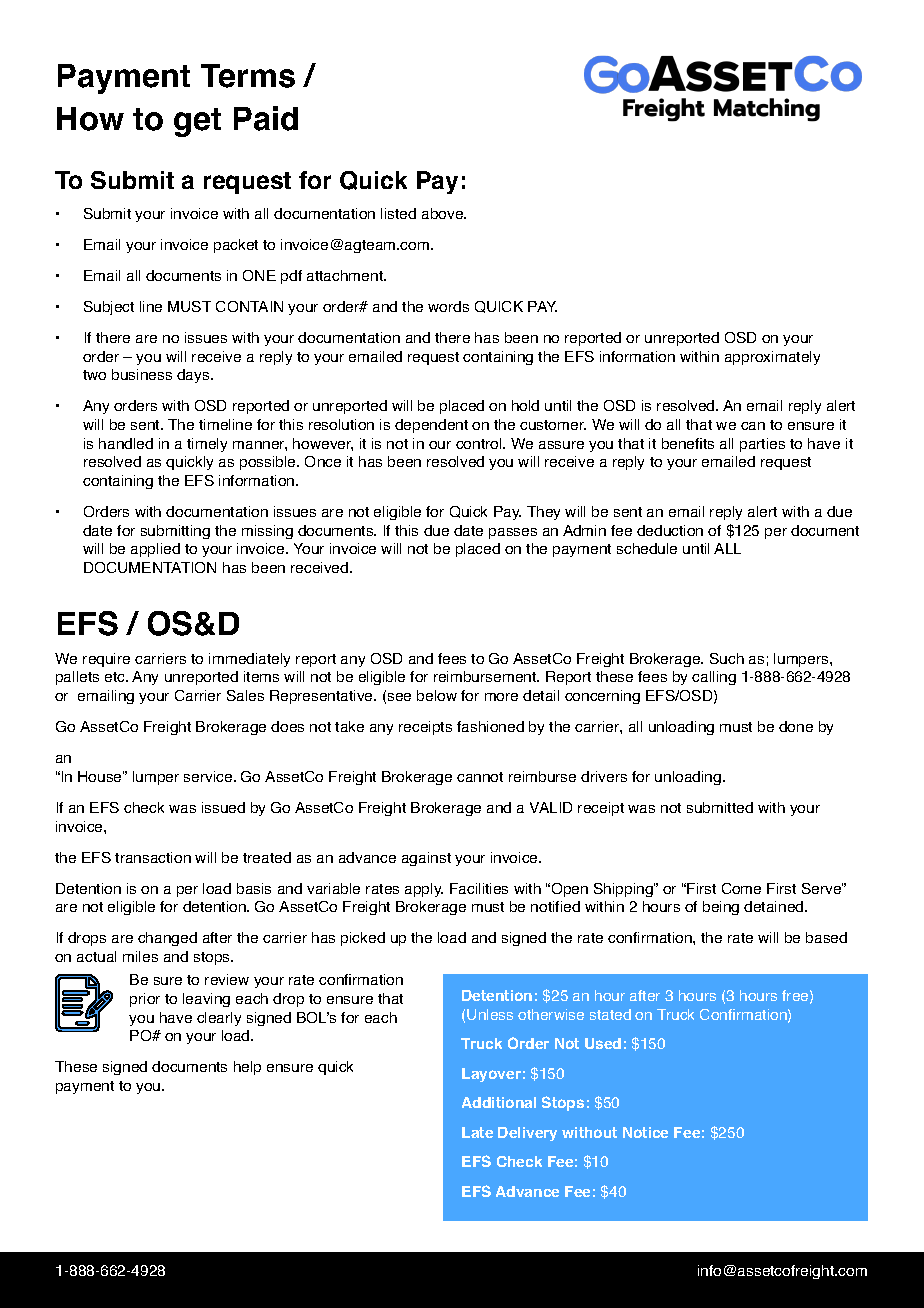  What do you see at coordinates (247, 1068) in the screenshot?
I see `help` at bounding box center [247, 1068].
